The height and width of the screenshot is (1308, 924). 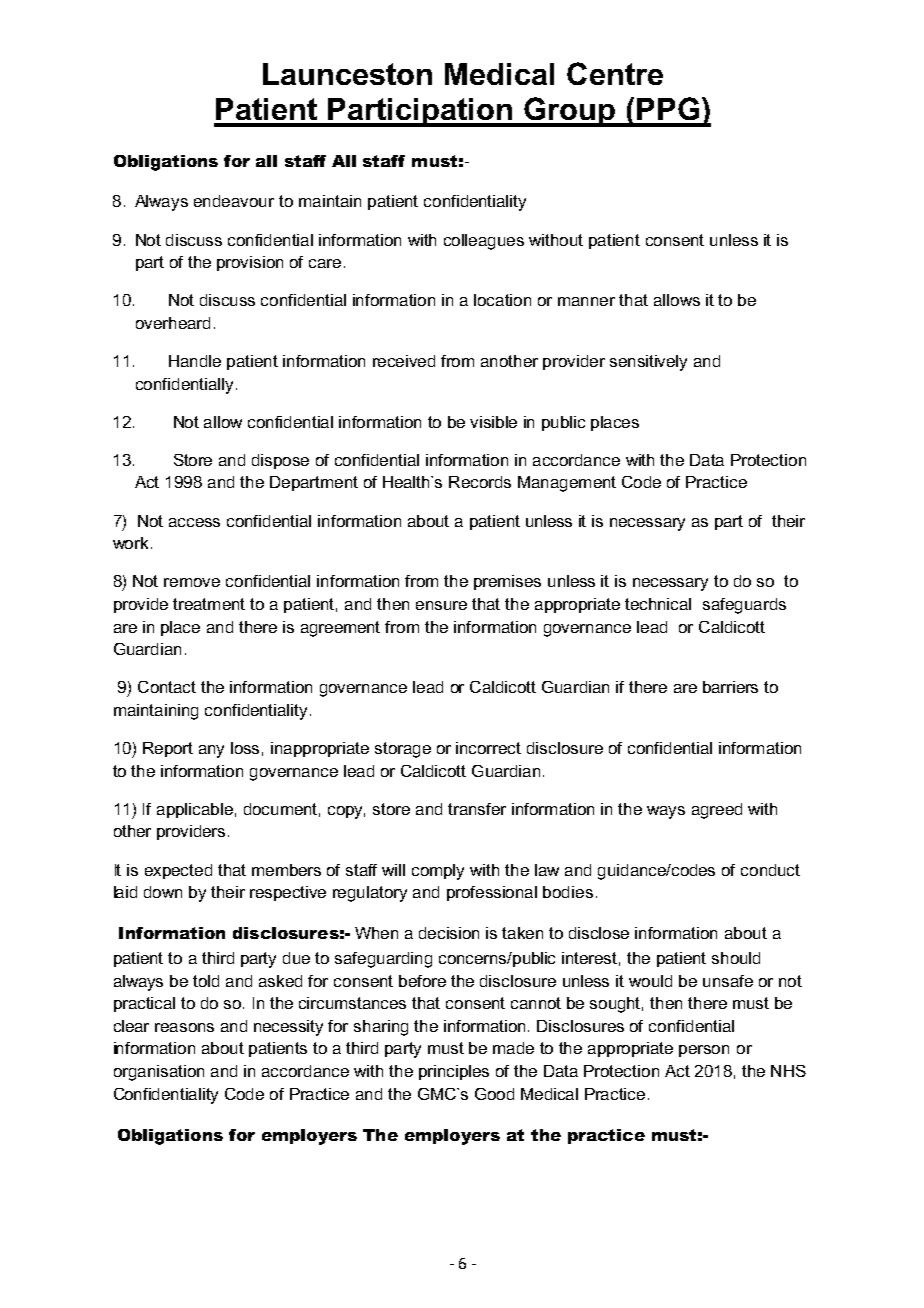 What do you see at coordinates (567, 484) in the screenshot?
I see `Management` at bounding box center [567, 484].
